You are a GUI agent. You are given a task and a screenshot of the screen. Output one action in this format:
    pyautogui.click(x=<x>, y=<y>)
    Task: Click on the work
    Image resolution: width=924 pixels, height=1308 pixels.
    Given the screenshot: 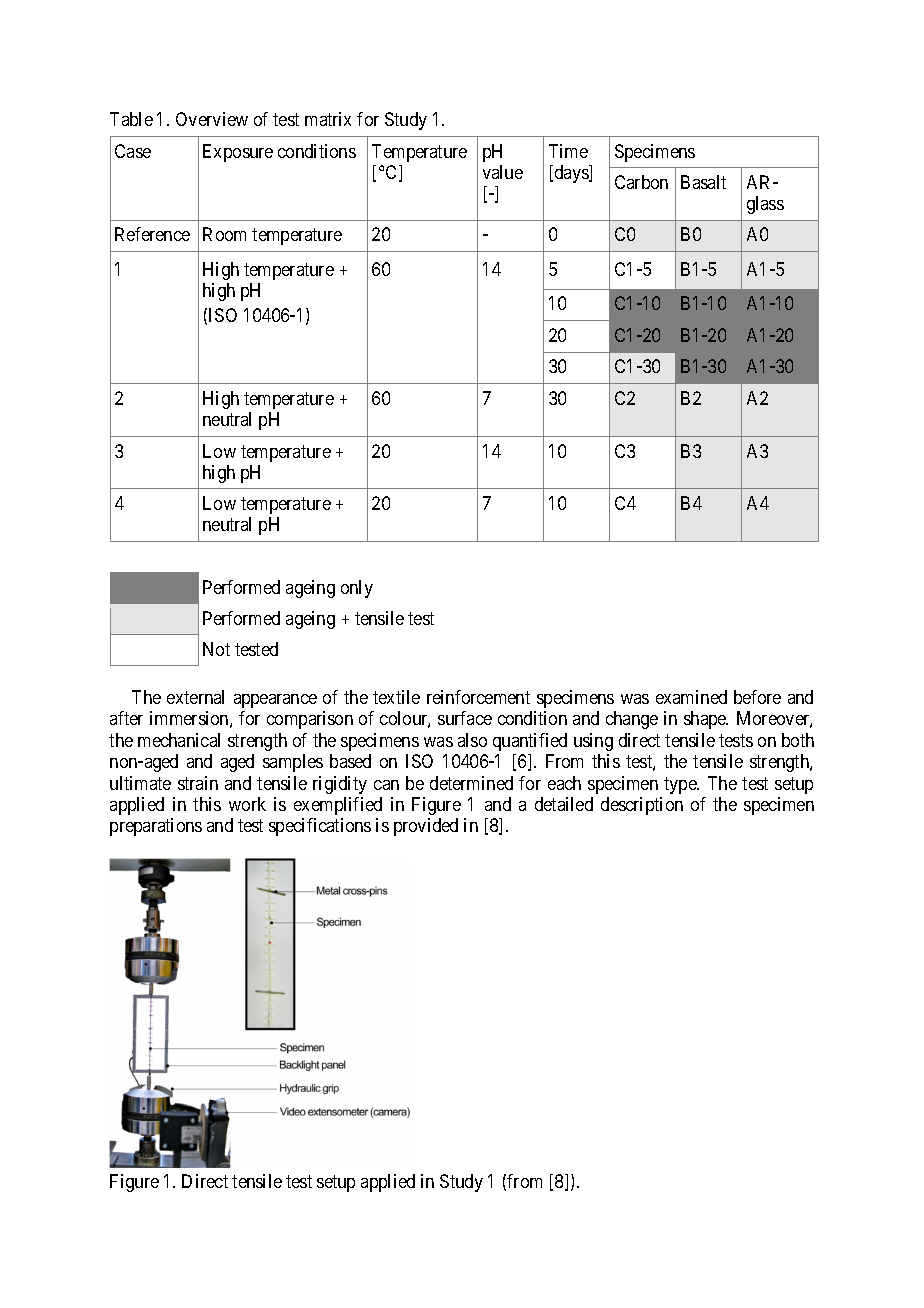 What is the action you would take?
    pyautogui.click(x=247, y=804)
